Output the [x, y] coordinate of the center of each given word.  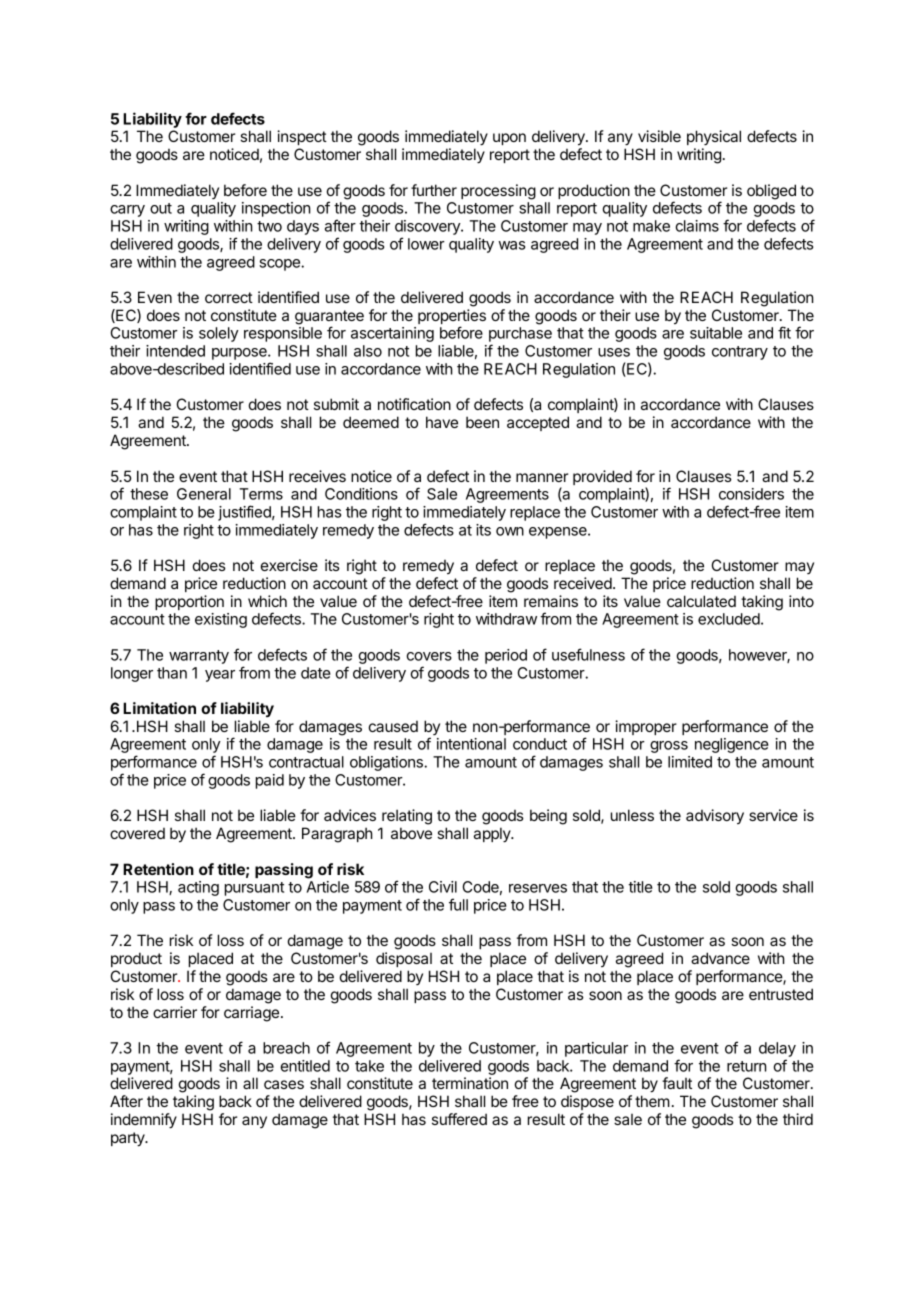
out [161, 208]
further [434, 190]
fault [677, 1083]
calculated [701, 601]
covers [429, 656]
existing [221, 620]
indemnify [144, 1120]
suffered [459, 1119]
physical [714, 137]
